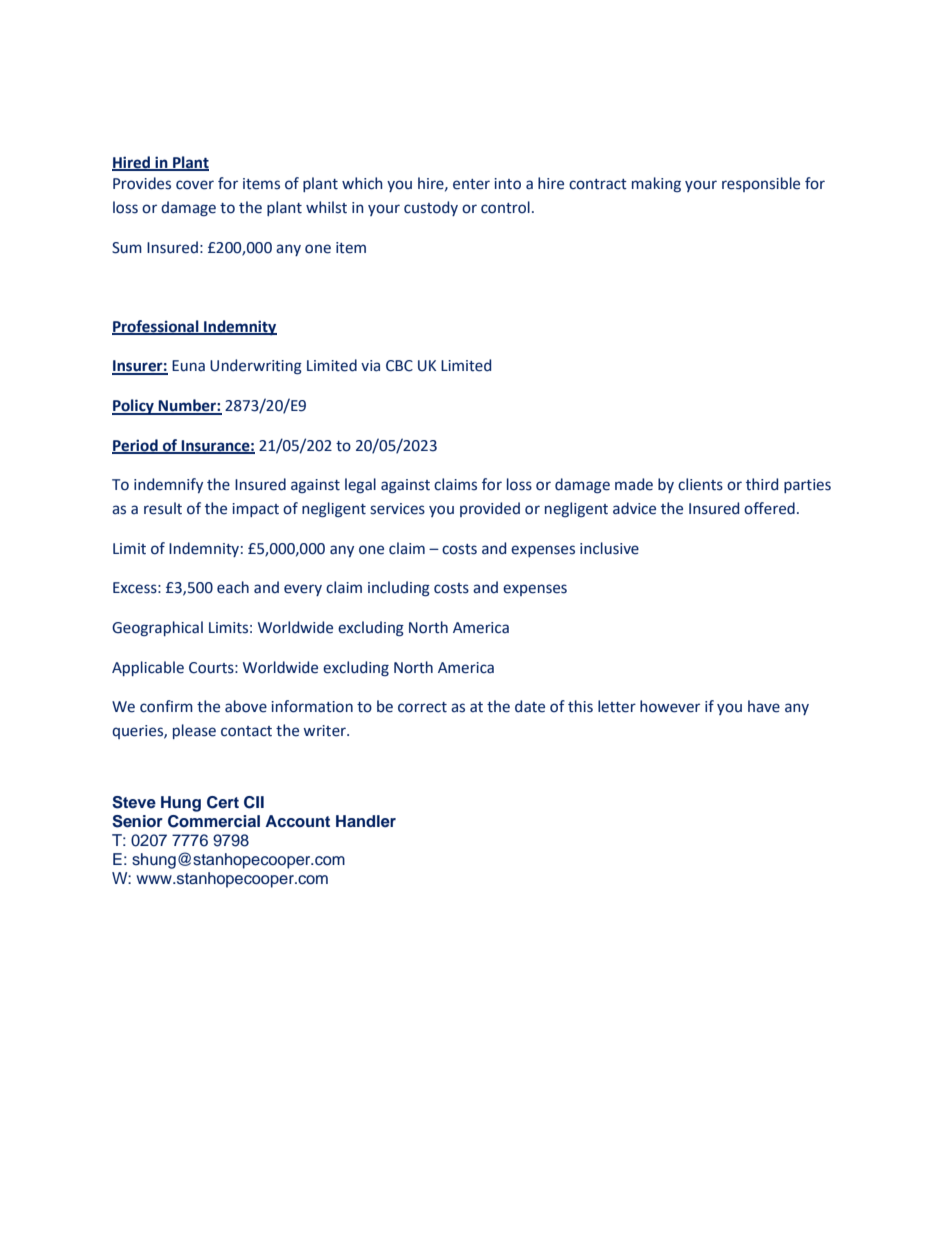  Describe the element at coordinates (366, 821) in the document. I see `Handler` at that location.
